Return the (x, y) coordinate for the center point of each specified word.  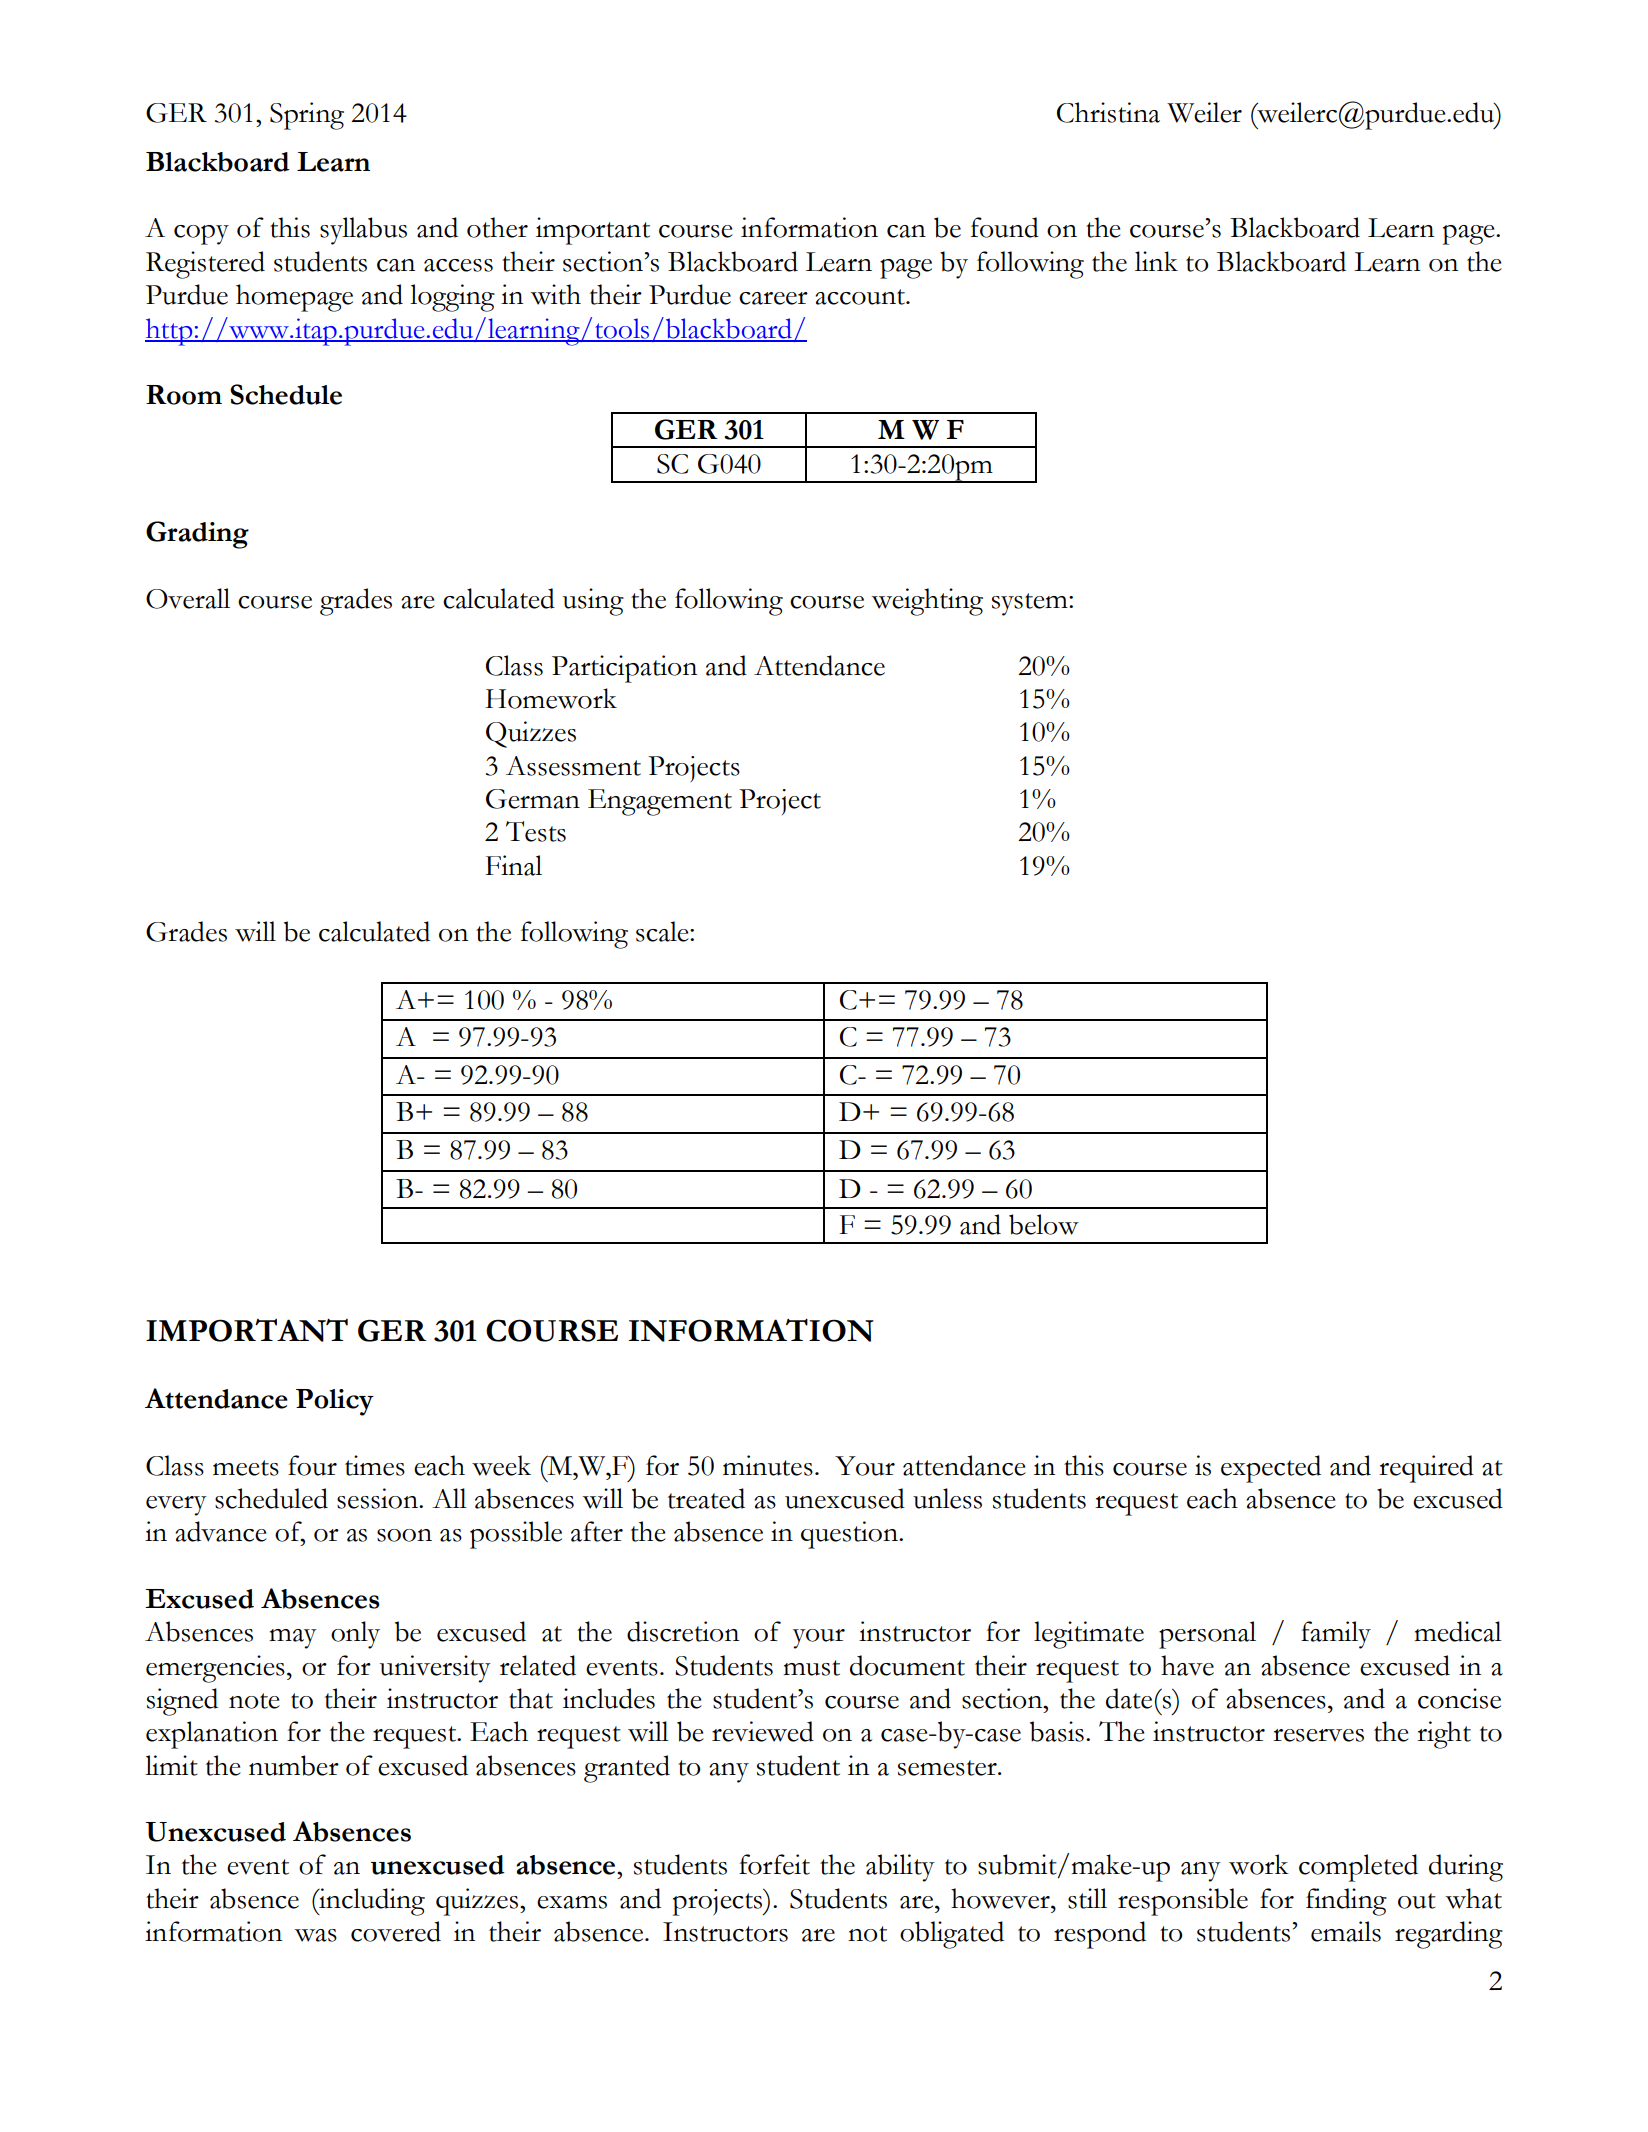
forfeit (774, 1864)
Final (513, 865)
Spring (307, 116)
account (861, 297)
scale (663, 931)
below (1044, 1224)
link (1156, 261)
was (316, 1935)
